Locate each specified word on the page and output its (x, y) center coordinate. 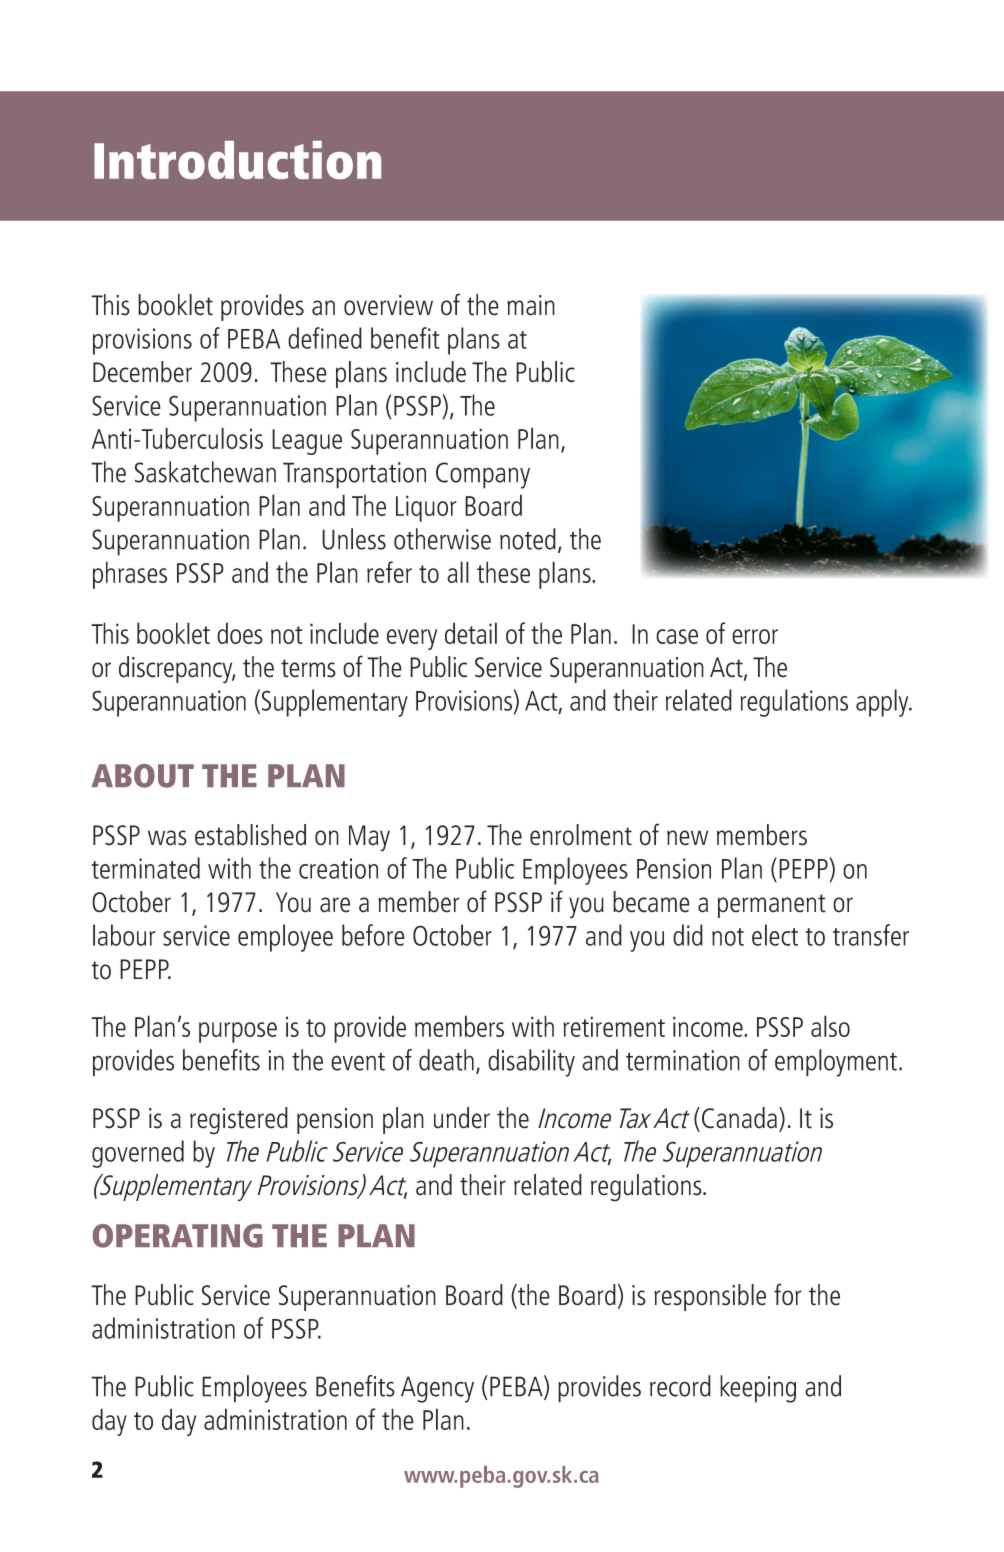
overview (388, 305)
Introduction (237, 160)
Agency (437, 1389)
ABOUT (142, 776)
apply (883, 703)
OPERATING (178, 1236)
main (531, 305)
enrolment (581, 835)
